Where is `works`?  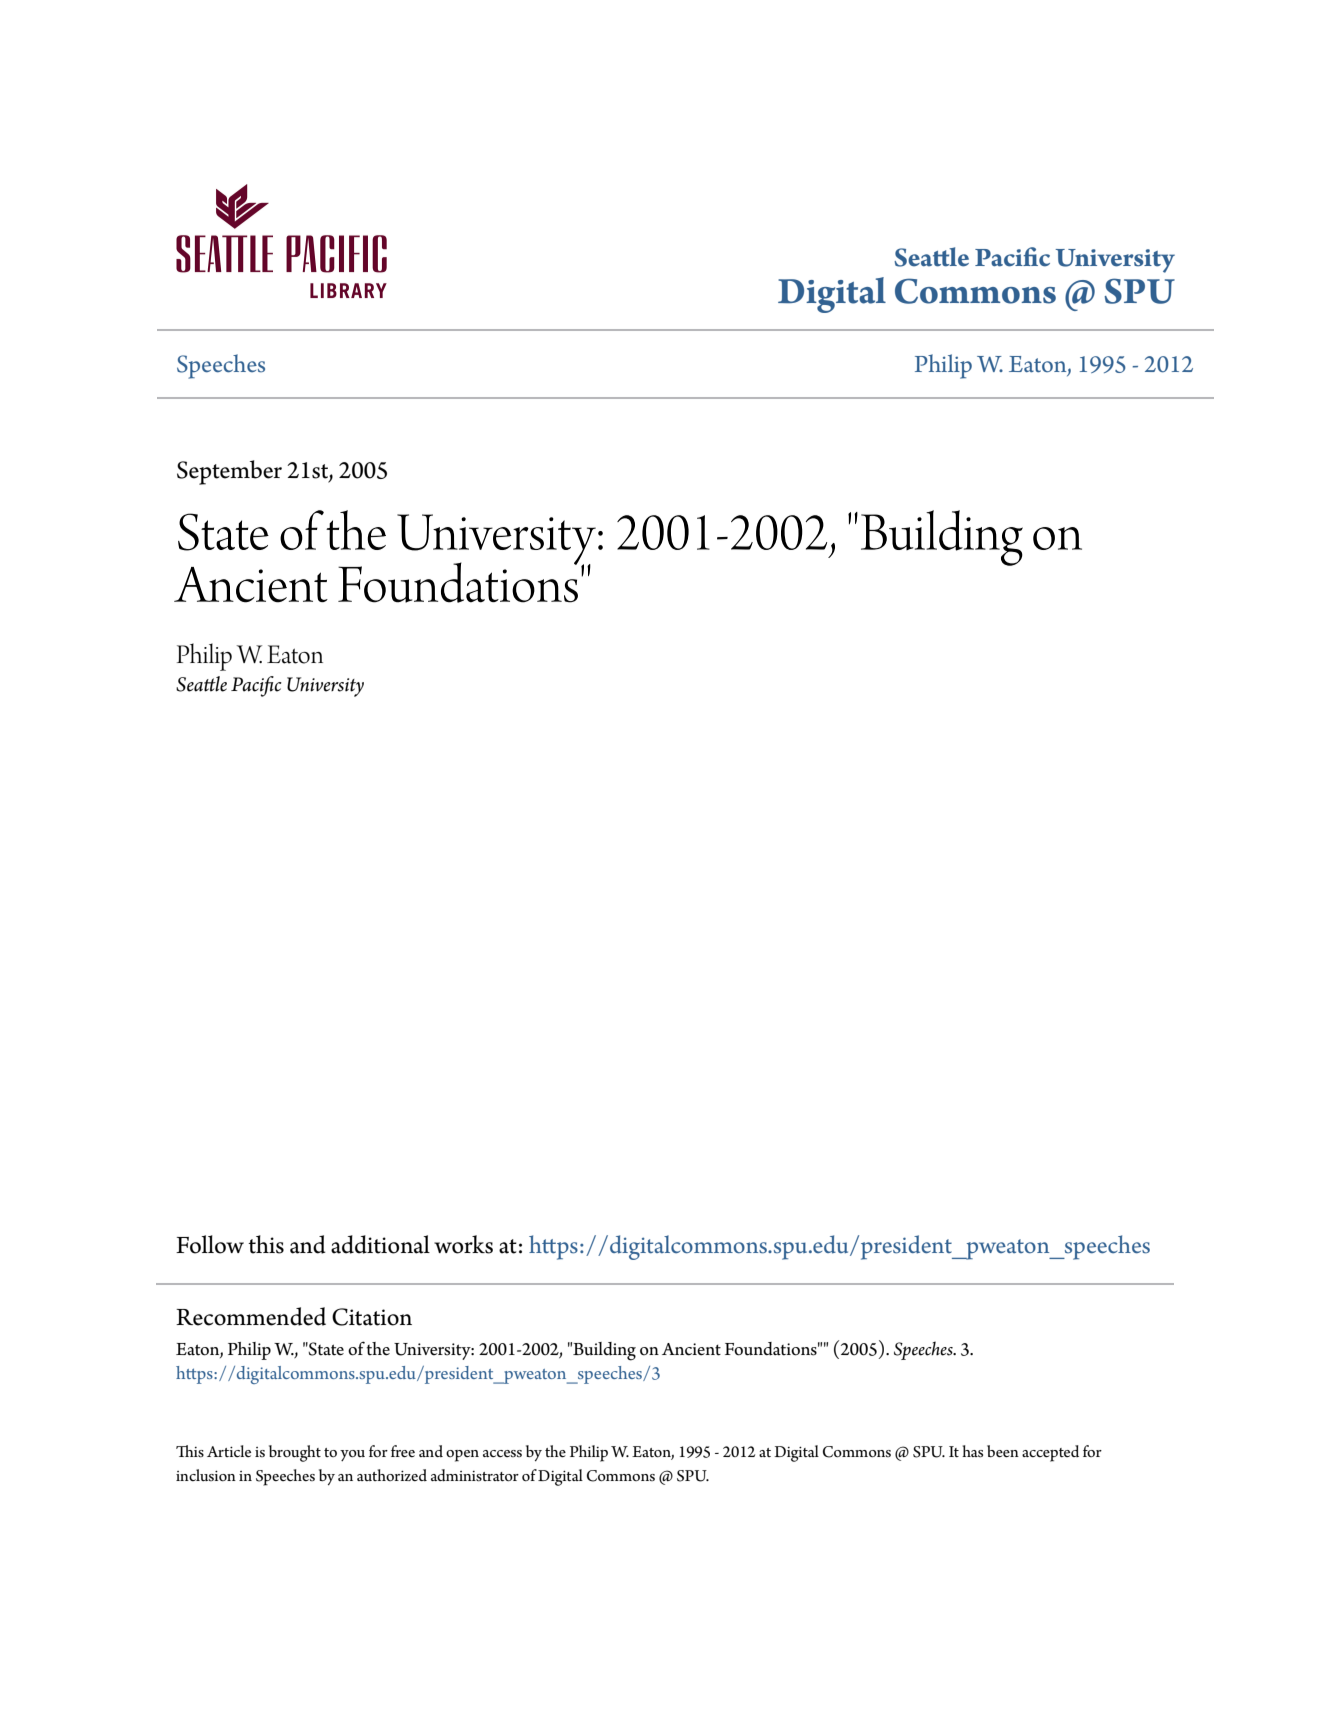
works is located at coordinates (463, 1244).
